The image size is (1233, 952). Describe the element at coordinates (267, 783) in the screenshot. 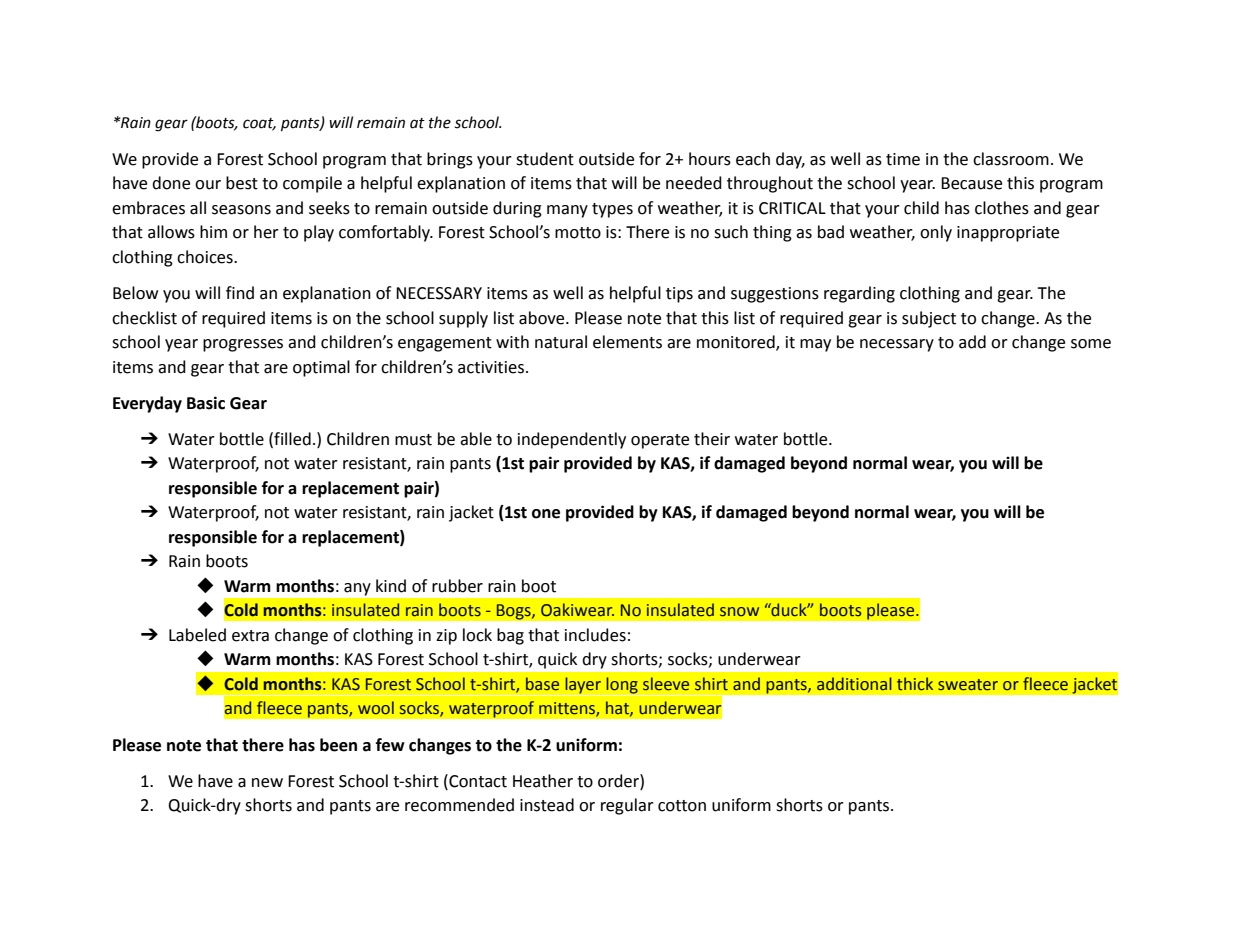

I see `new` at that location.
